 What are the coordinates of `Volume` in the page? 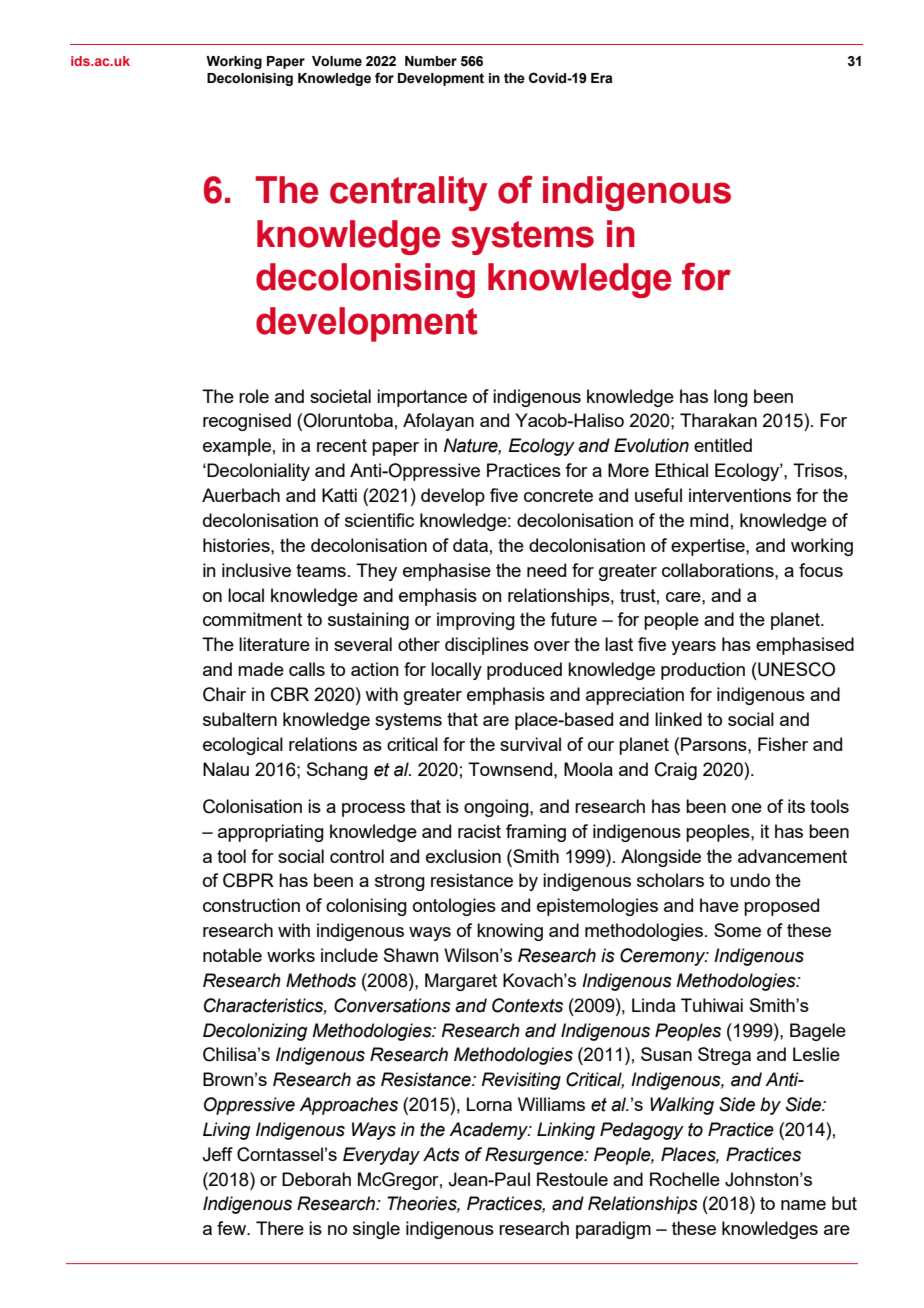 It's located at (337, 61).
